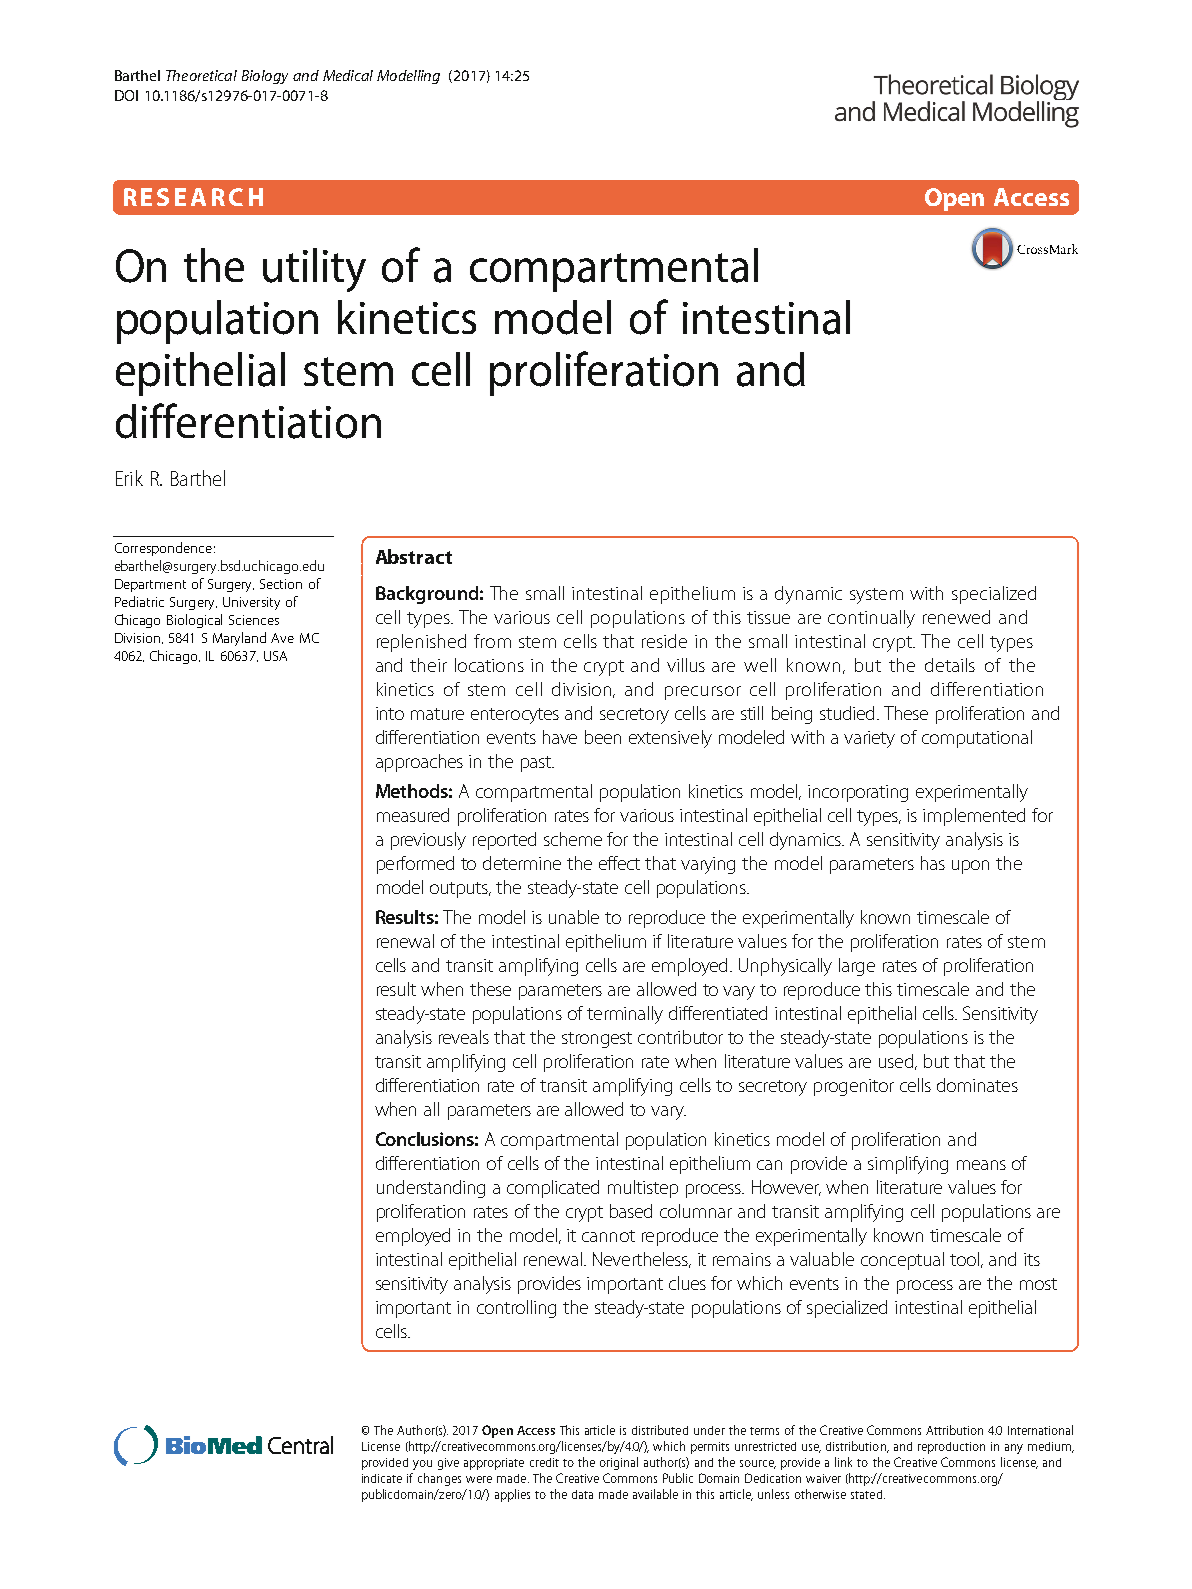  What do you see at coordinates (129, 478) in the screenshot?
I see `Erik` at bounding box center [129, 478].
